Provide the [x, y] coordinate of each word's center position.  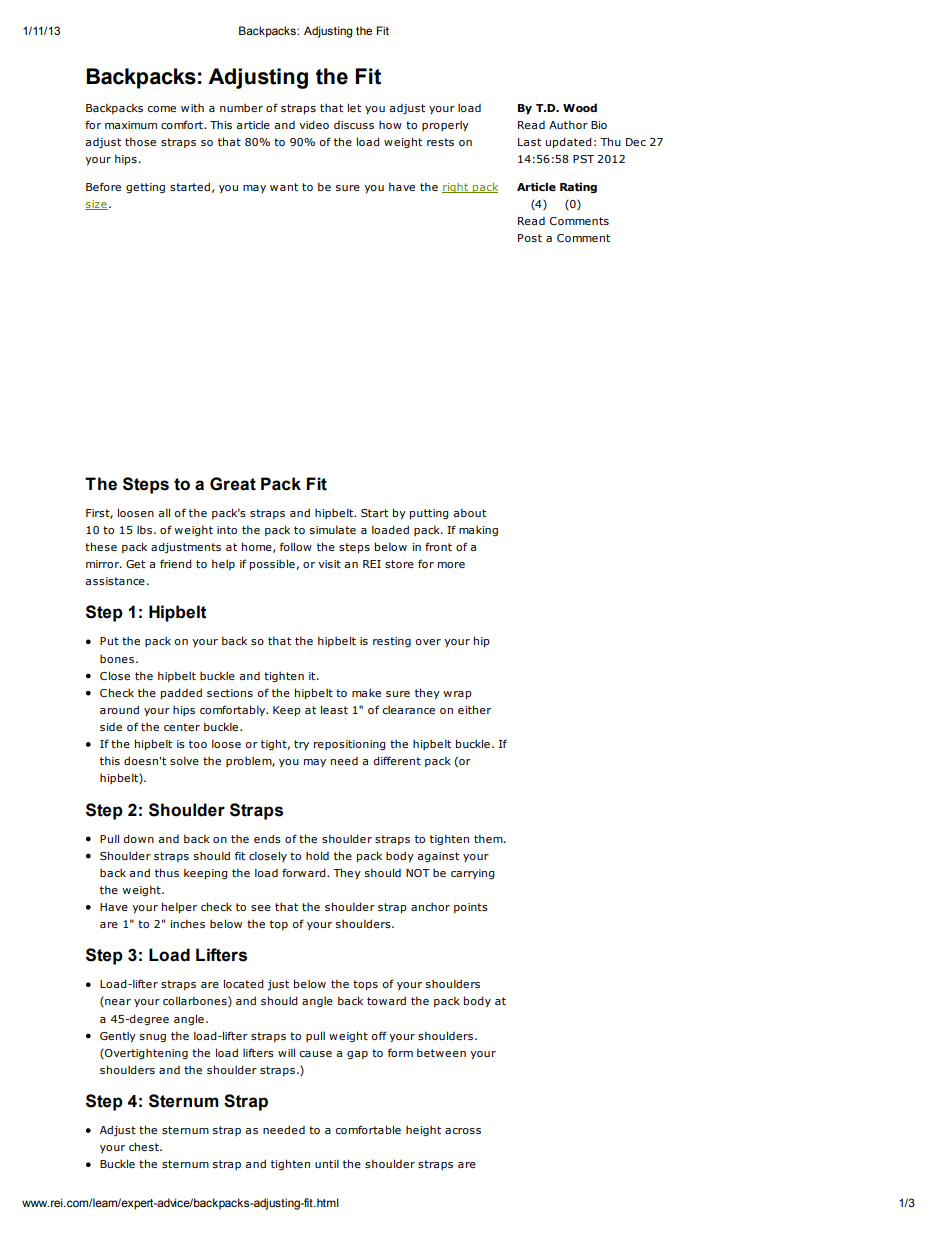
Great [233, 484]
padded [181, 693]
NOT [418, 873]
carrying [473, 874]
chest [145, 1146]
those [140, 141]
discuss [354, 125]
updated [569, 142]
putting [429, 514]
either [474, 709]
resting [392, 642]
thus [167, 872]
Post [530, 238]
